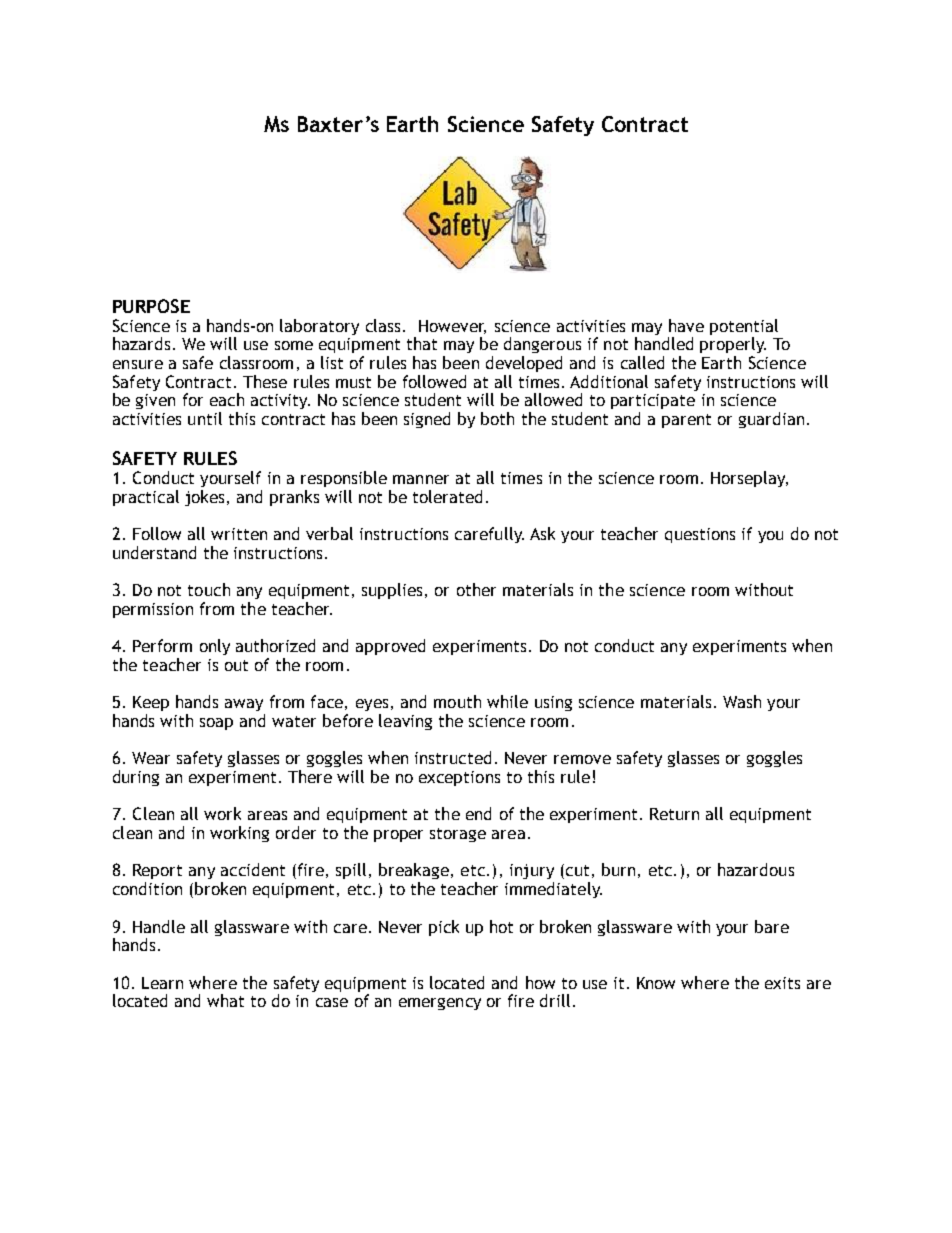  What do you see at coordinates (225, 1000) in the document?
I see `what` at bounding box center [225, 1000].
